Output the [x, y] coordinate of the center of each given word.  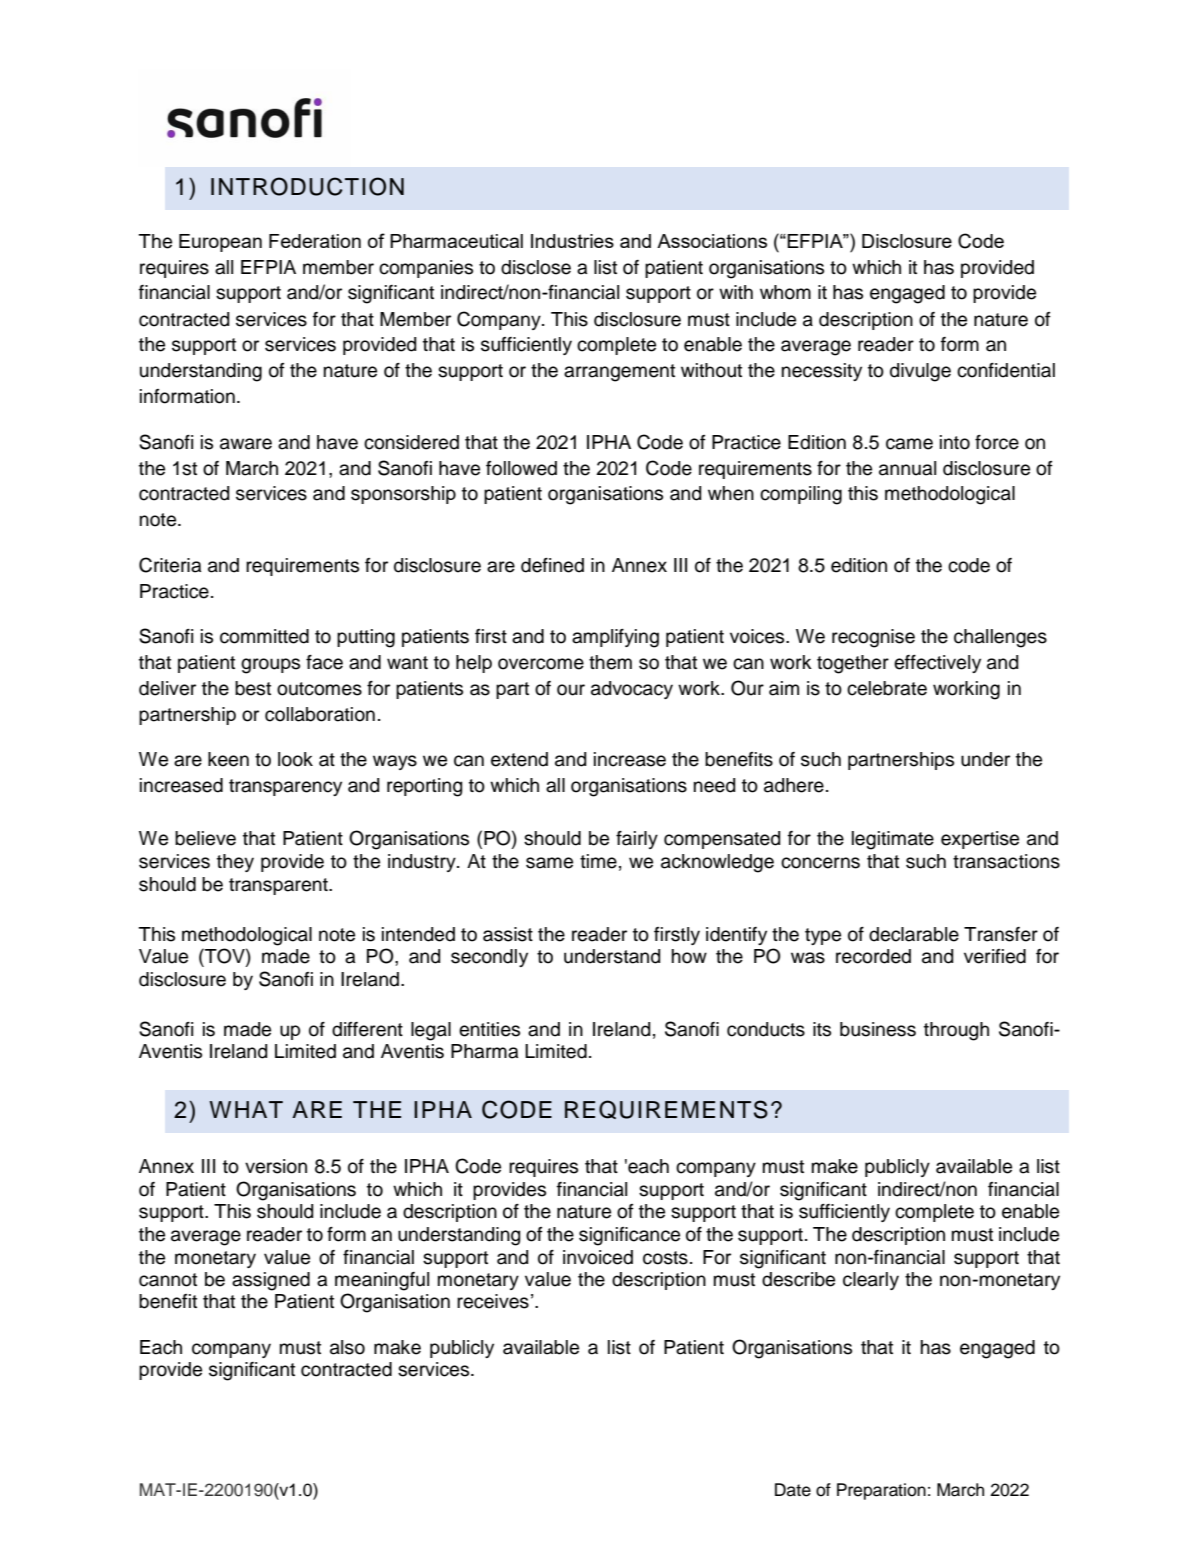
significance [629, 1236]
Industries [572, 241]
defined [552, 565]
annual [907, 468]
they [235, 863]
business [878, 1029]
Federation [315, 241]
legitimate [893, 840]
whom [785, 292]
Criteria [170, 565]
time [598, 861]
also [347, 1347]
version [276, 1166]
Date [793, 1490]
